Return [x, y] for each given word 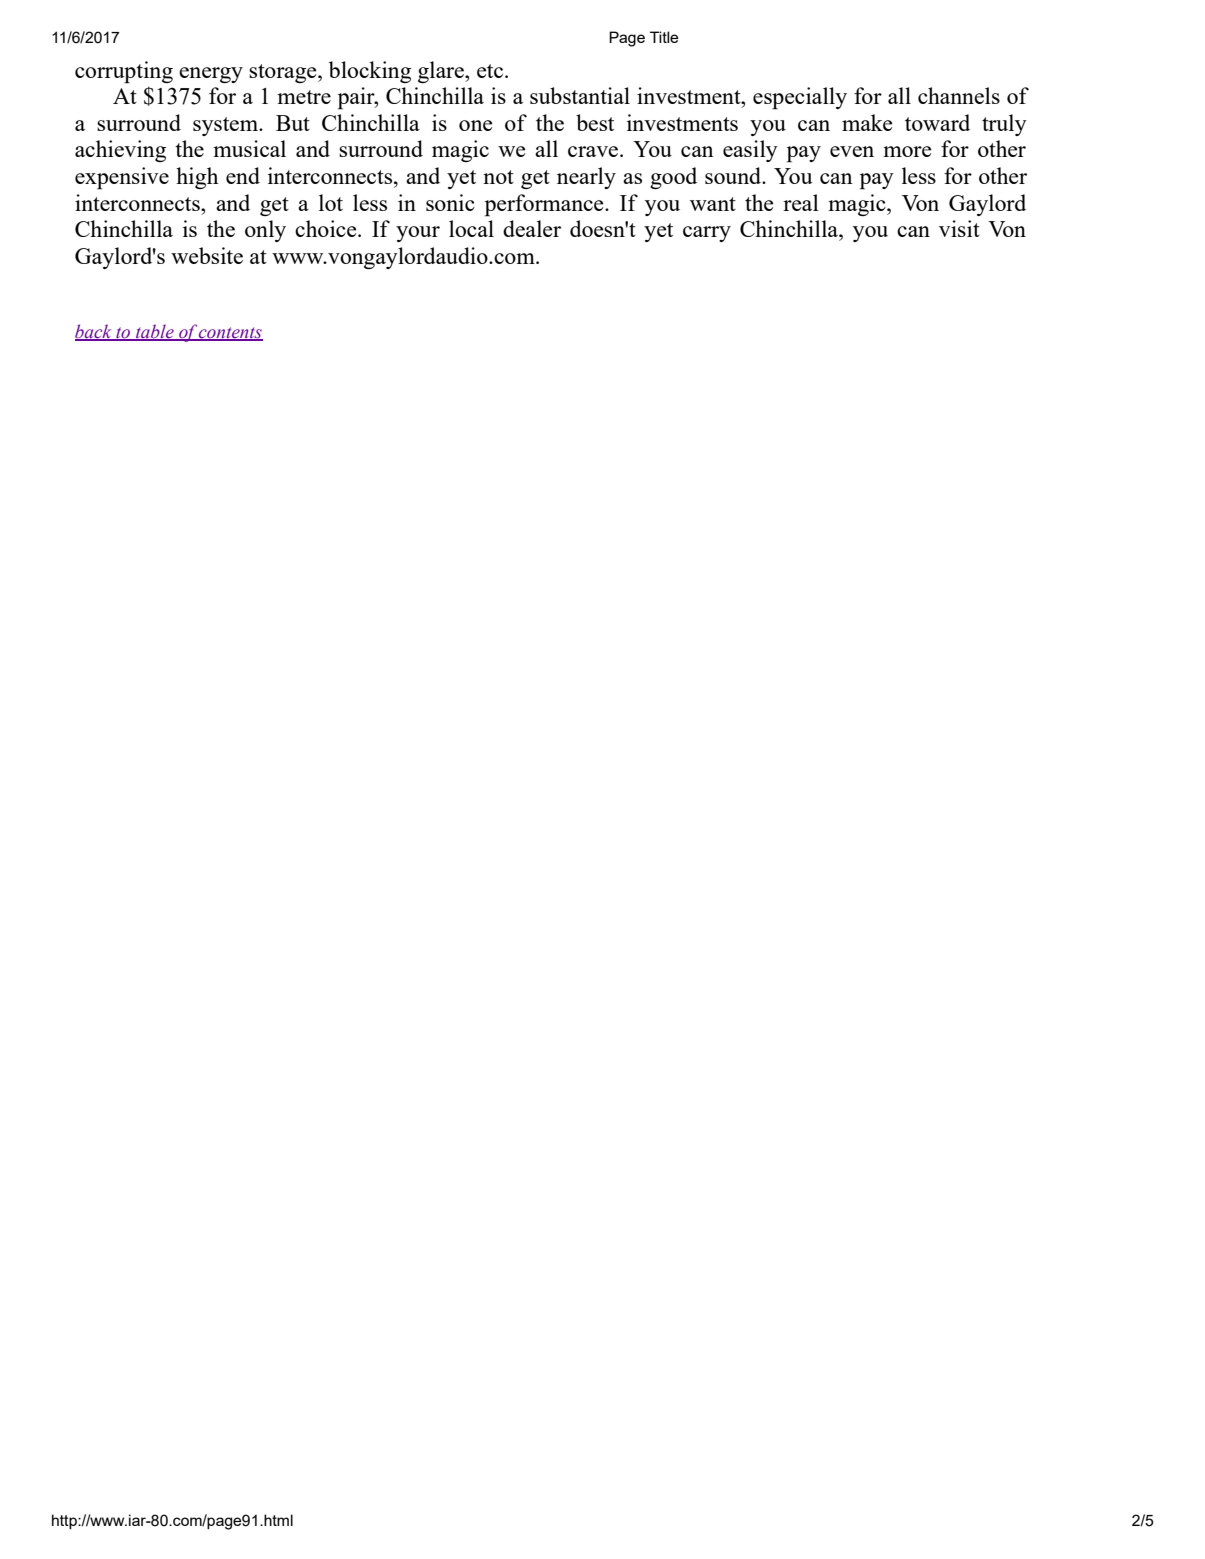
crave [594, 151]
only [265, 231]
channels [959, 95]
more [907, 151]
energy [211, 75]
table [155, 332]
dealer [532, 228]
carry [707, 234]
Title [664, 37]
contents [230, 333]
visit [959, 228]
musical [249, 148]
